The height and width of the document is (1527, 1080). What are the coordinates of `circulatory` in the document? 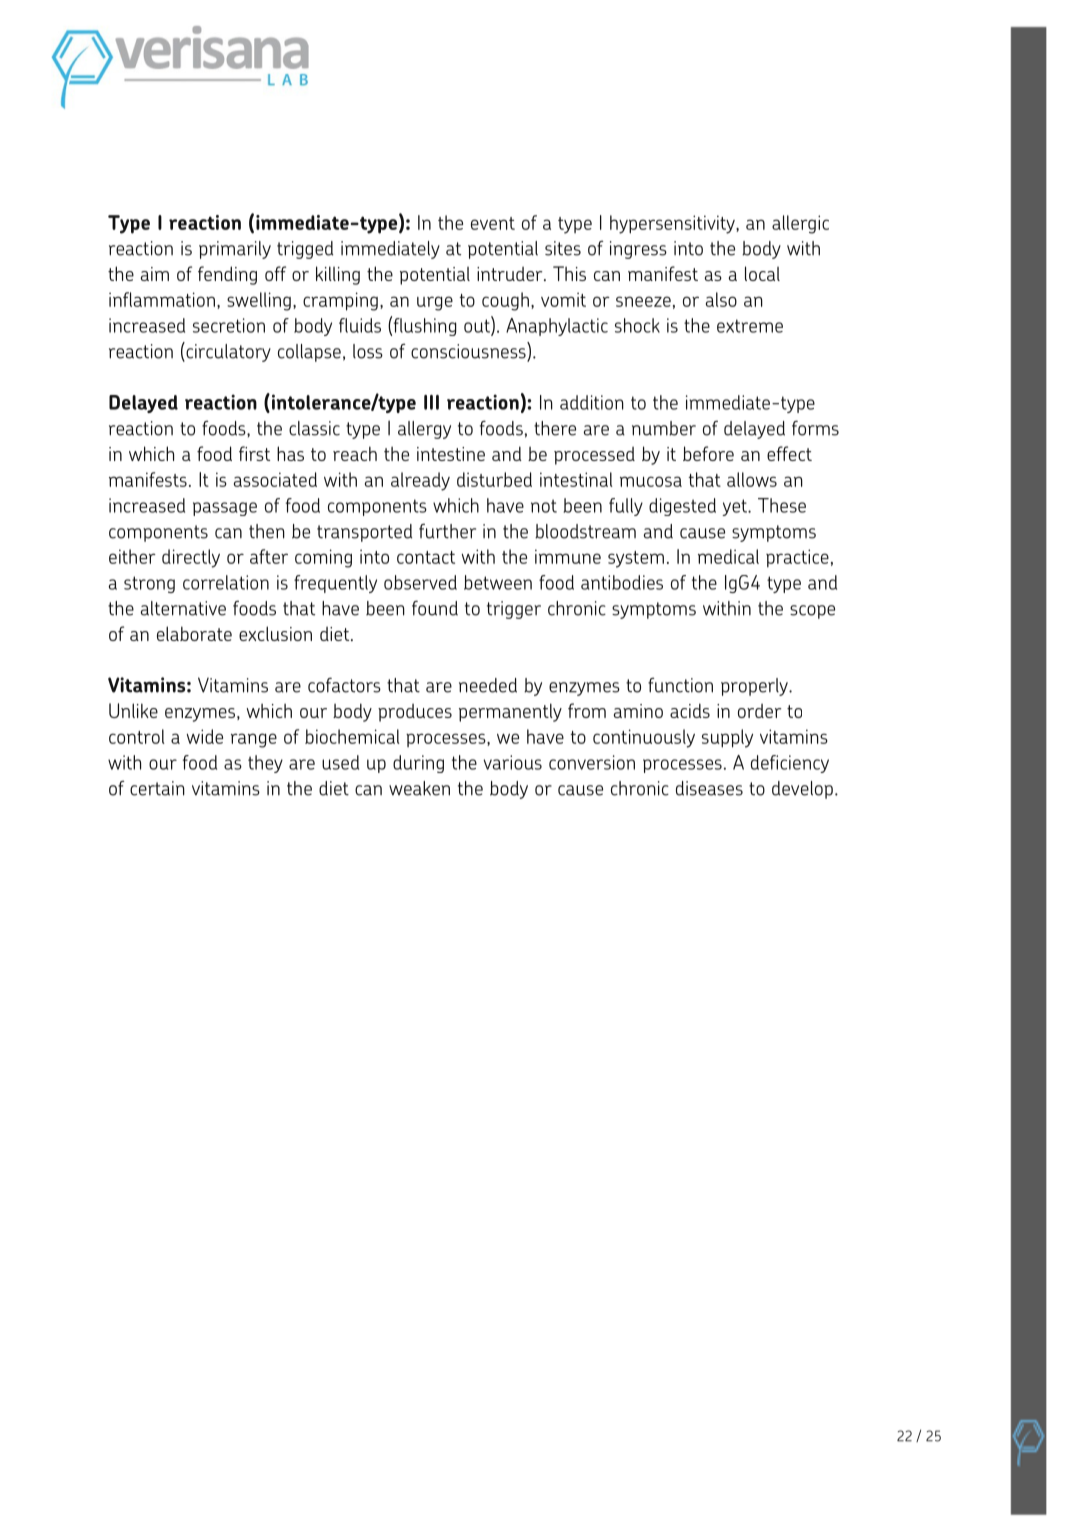 It's located at (227, 352).
